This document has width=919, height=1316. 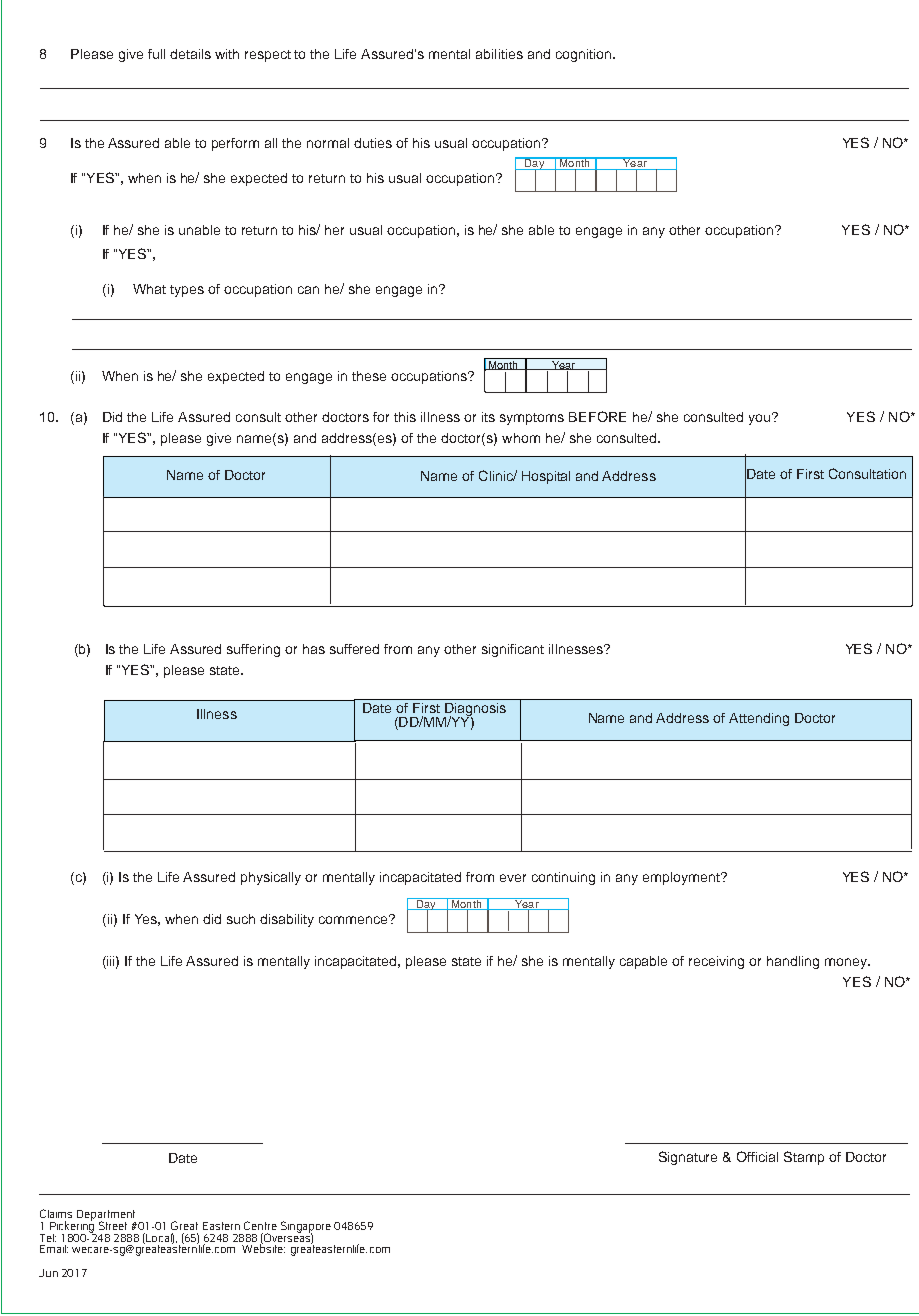 I want to click on abilities, so click(x=499, y=54).
